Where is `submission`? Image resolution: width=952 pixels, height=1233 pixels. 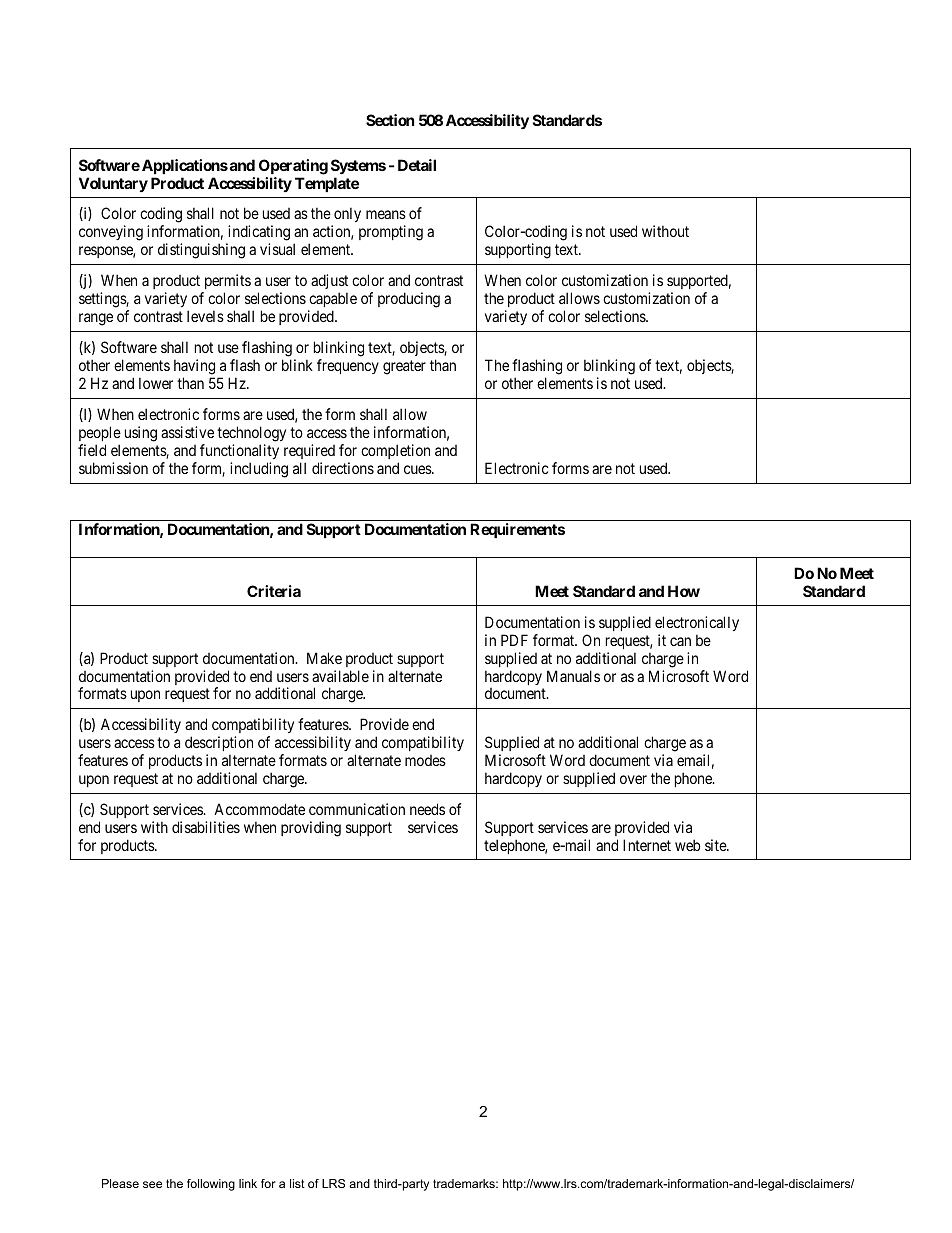 submission is located at coordinates (113, 468).
